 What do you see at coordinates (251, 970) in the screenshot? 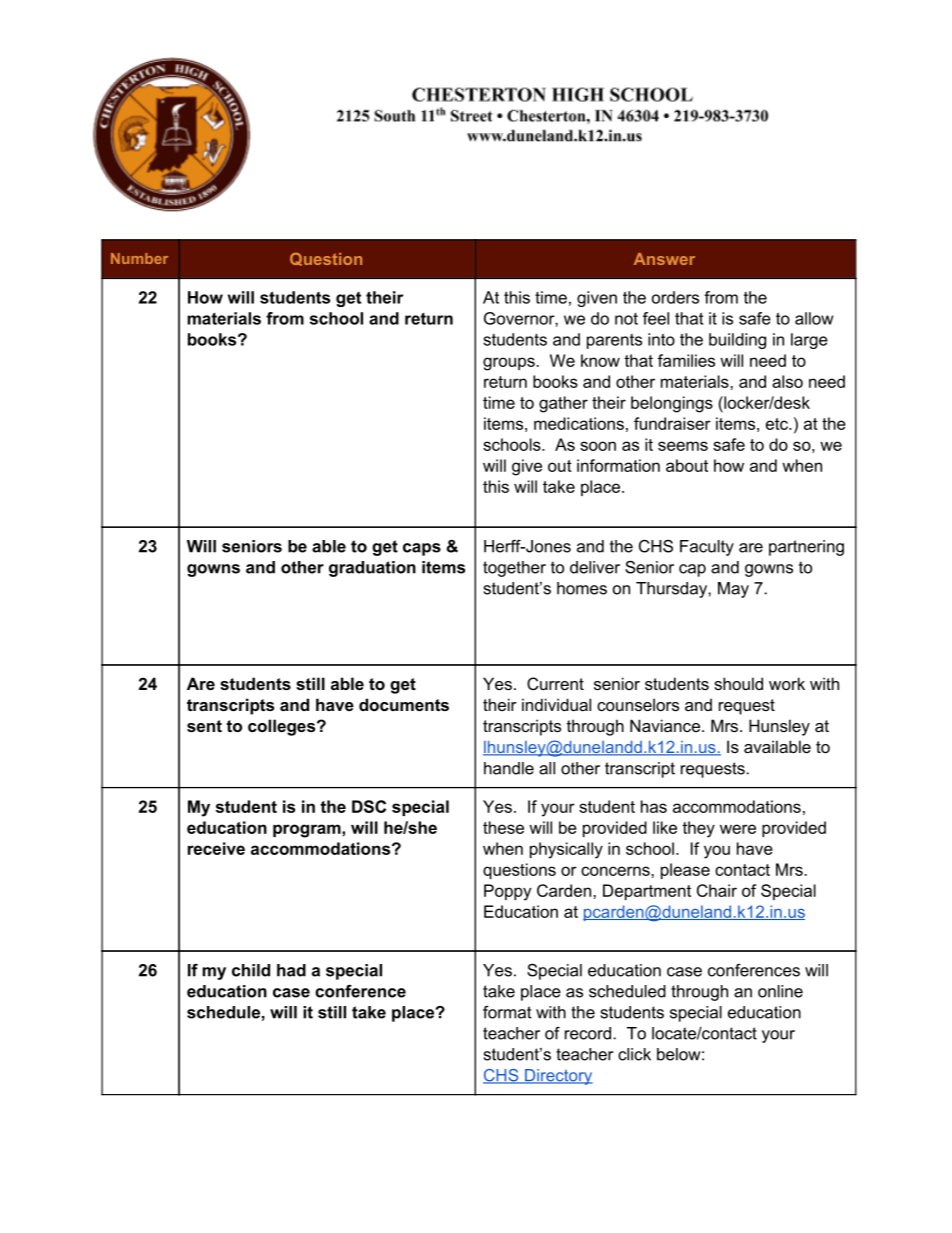
I see `child` at bounding box center [251, 970].
